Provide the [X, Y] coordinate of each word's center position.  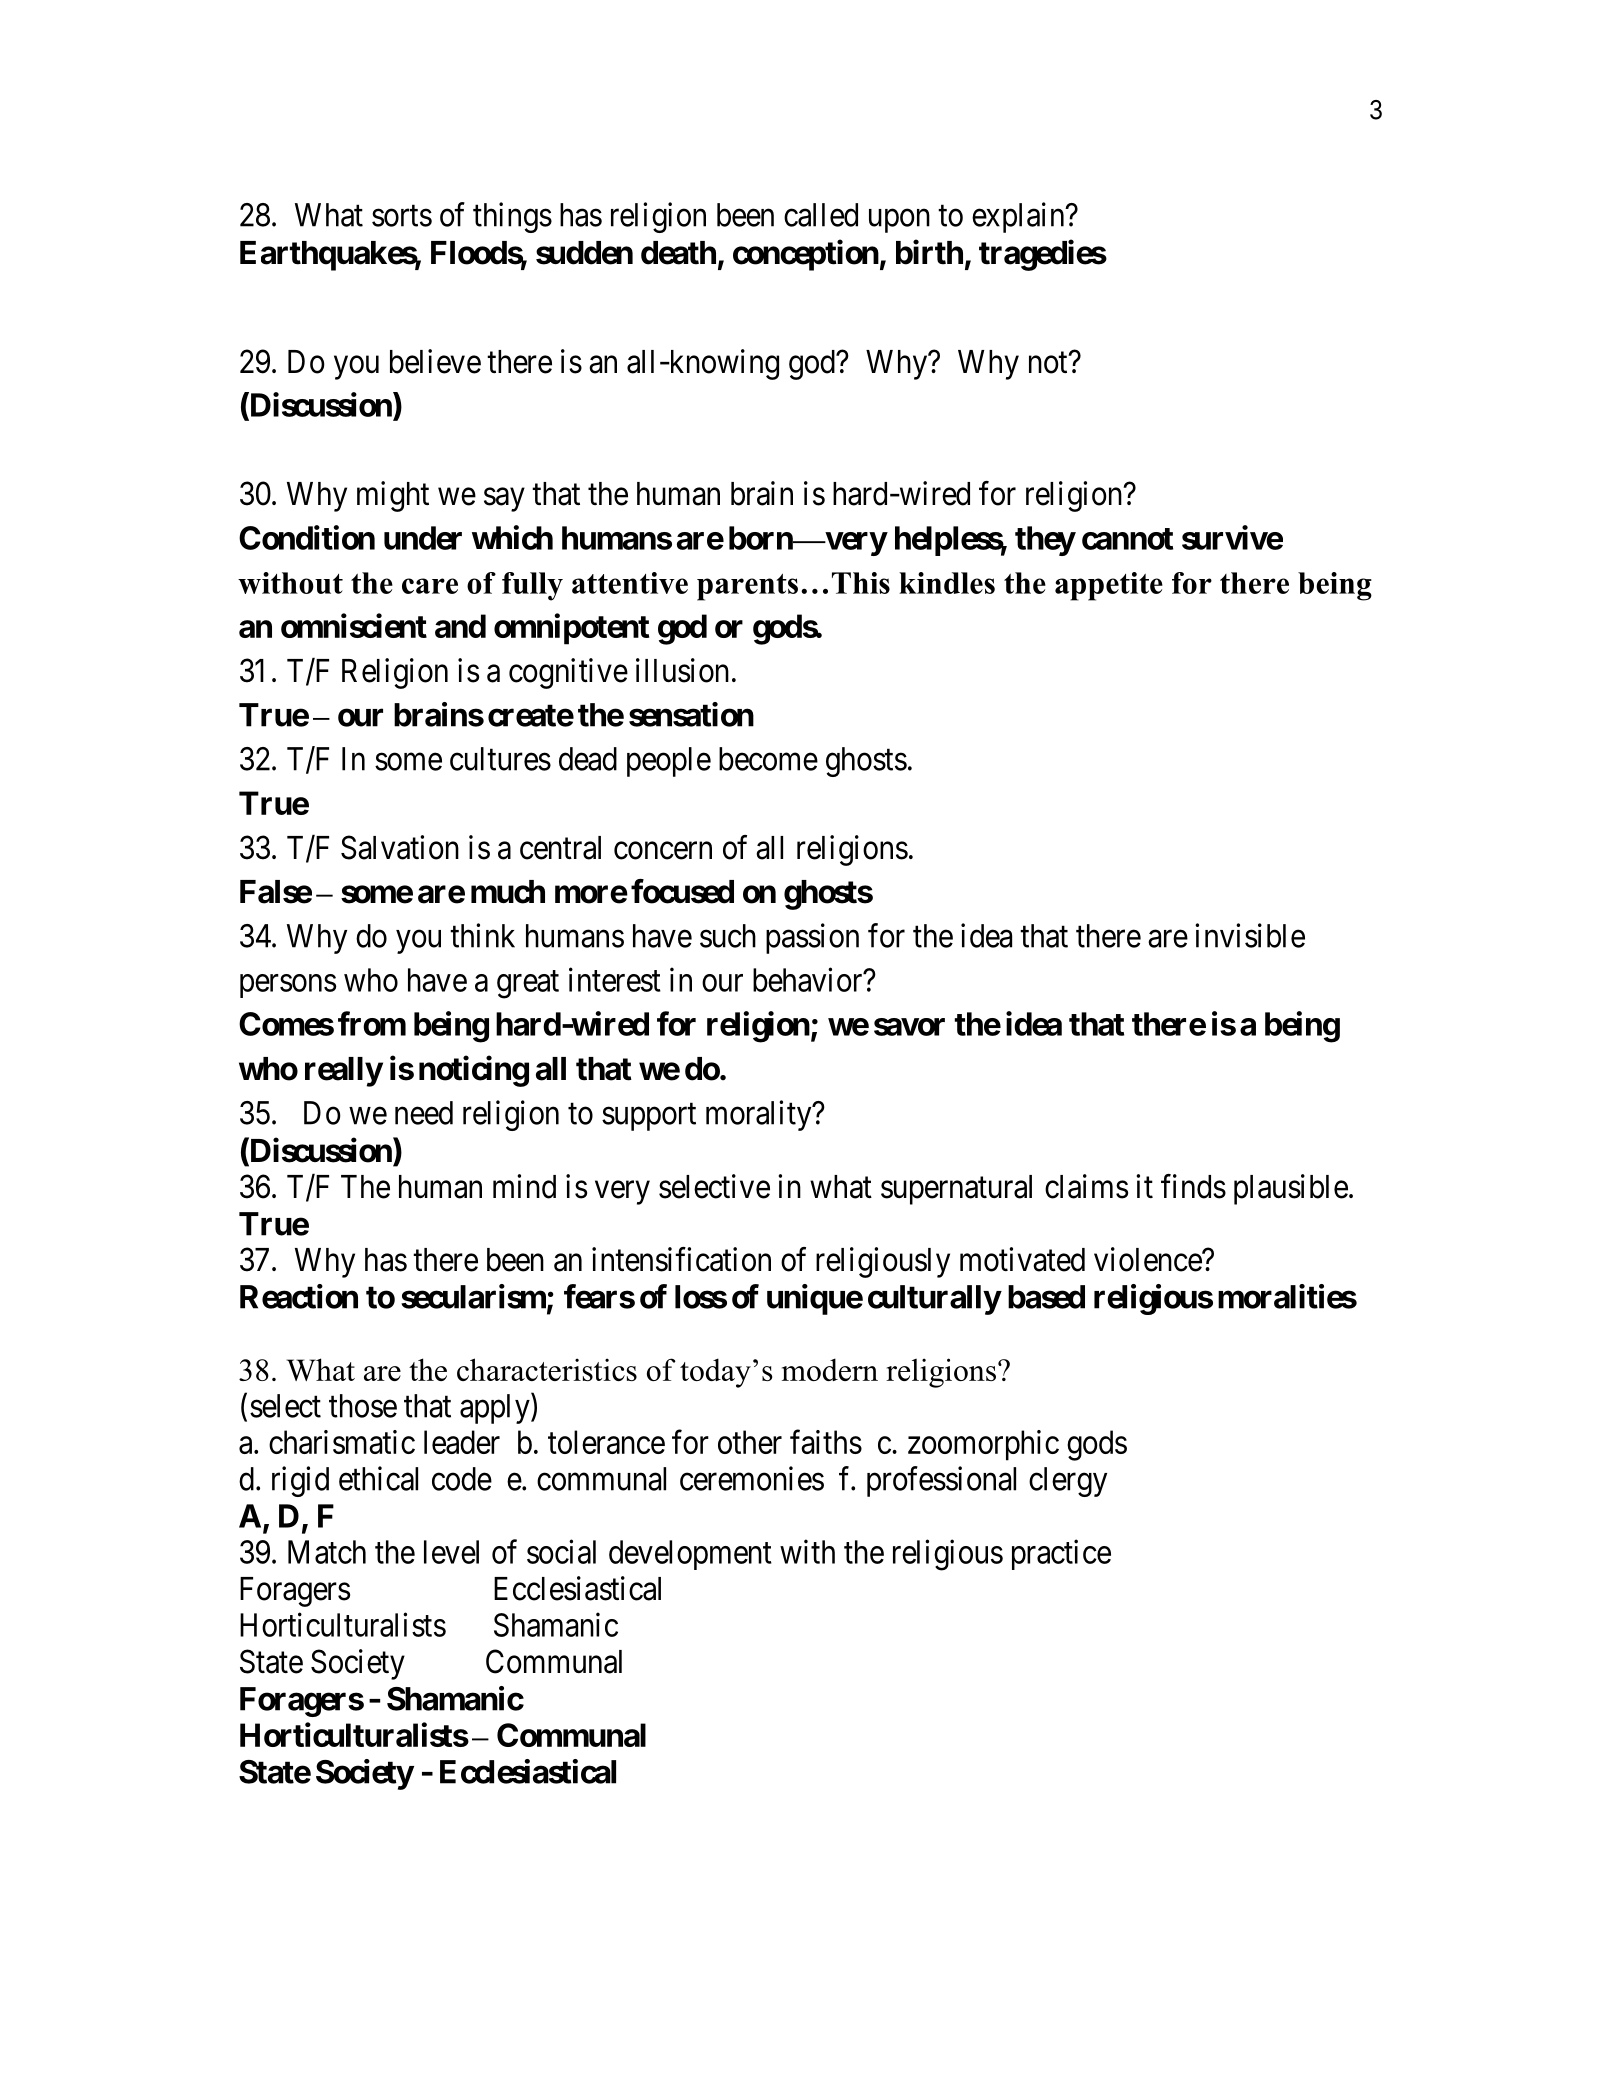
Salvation [400, 847]
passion [812, 938]
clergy [1068, 1482]
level [451, 1552]
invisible [1250, 935]
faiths [826, 1442]
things [512, 217]
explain [1019, 217]
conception [806, 255]
